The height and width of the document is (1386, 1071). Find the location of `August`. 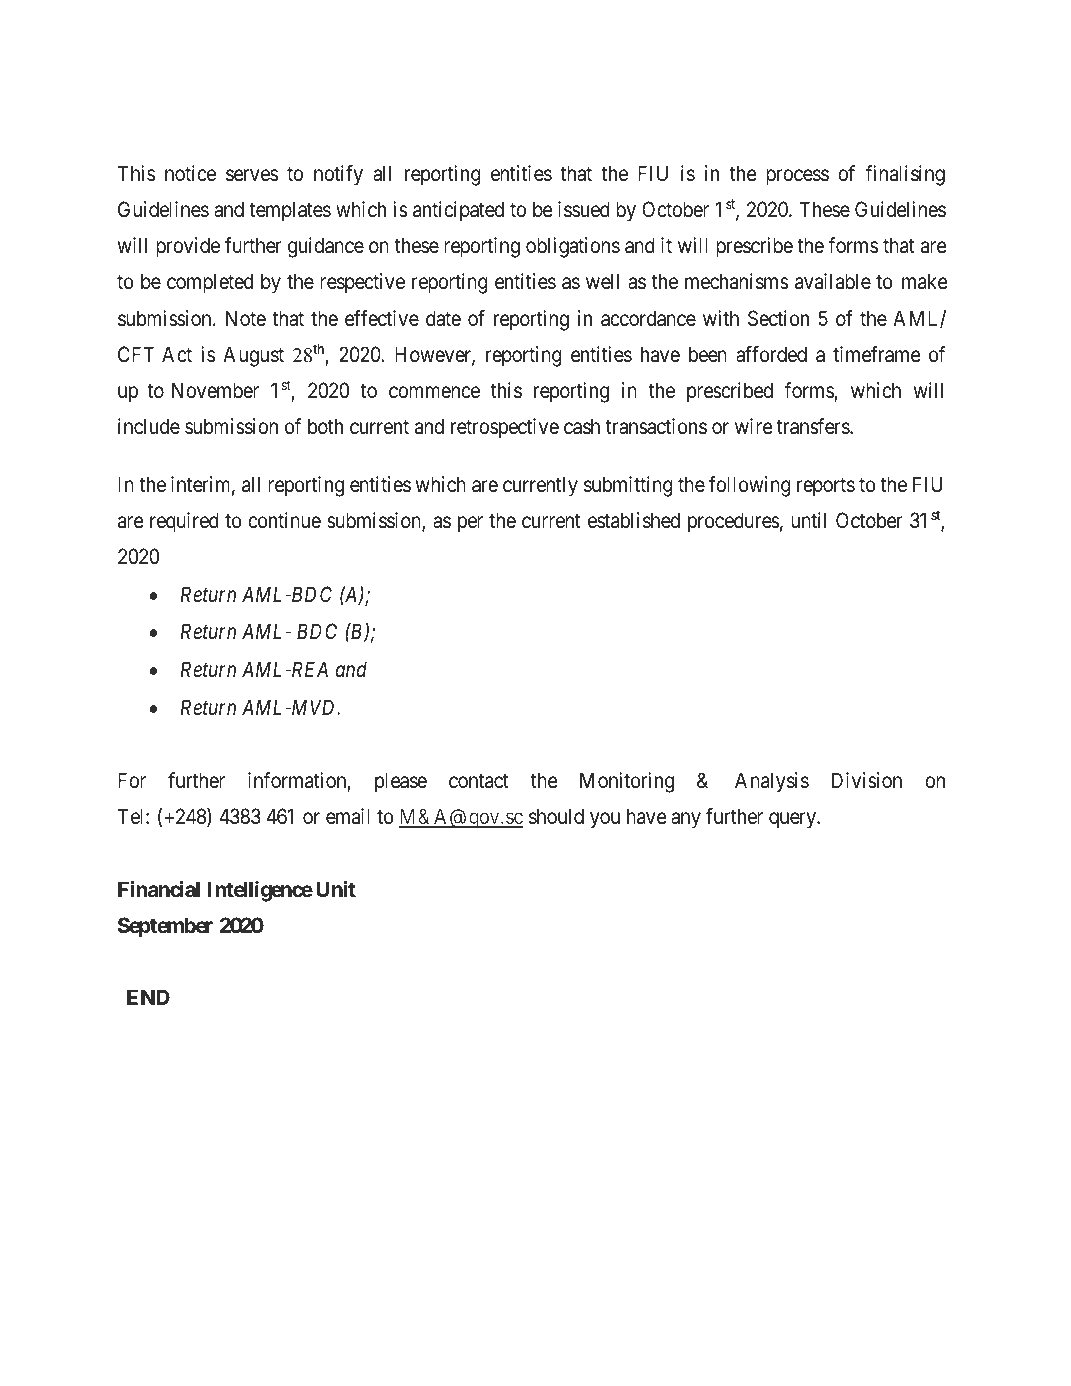

August is located at coordinates (253, 356).
